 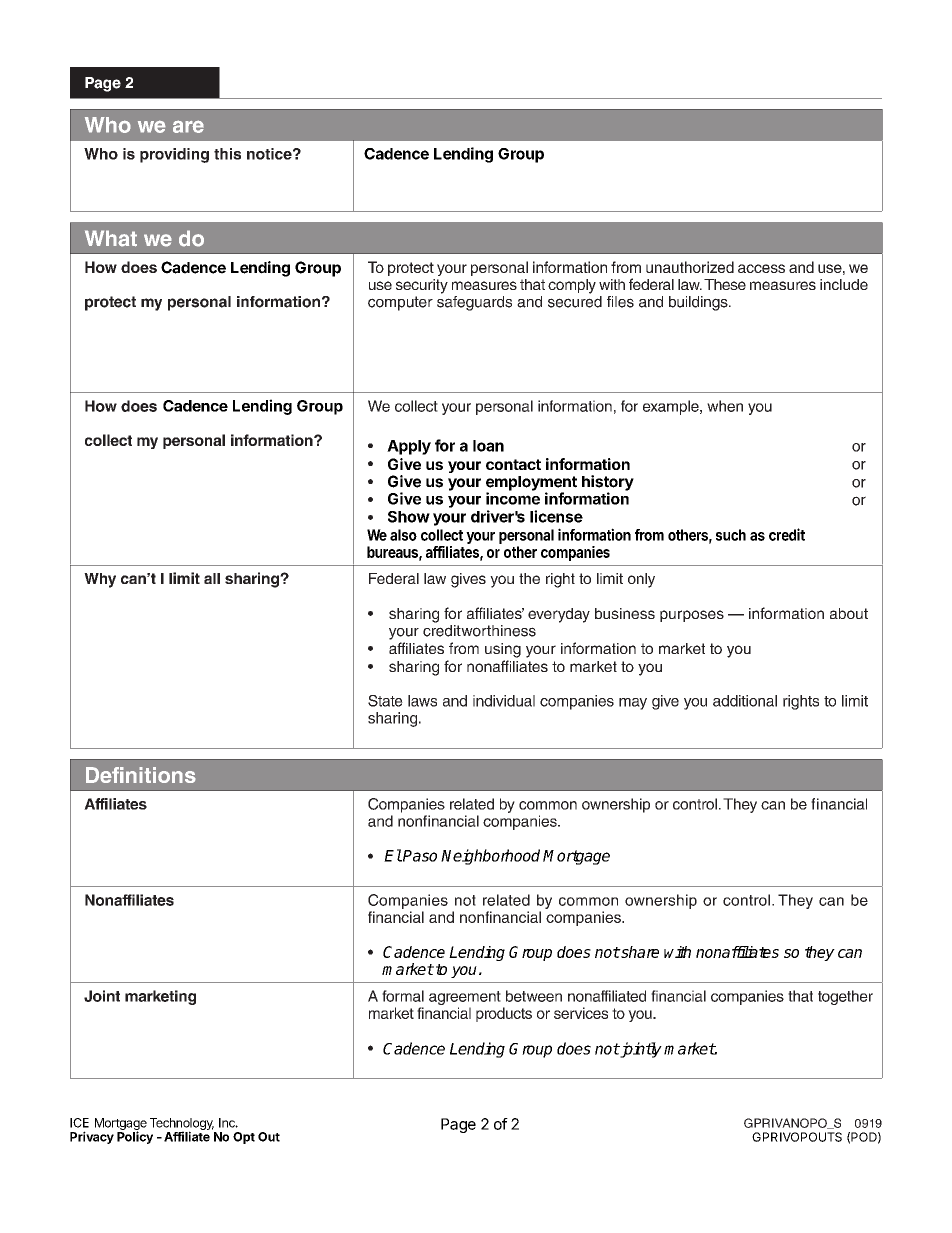 I want to click on all, so click(x=212, y=578).
